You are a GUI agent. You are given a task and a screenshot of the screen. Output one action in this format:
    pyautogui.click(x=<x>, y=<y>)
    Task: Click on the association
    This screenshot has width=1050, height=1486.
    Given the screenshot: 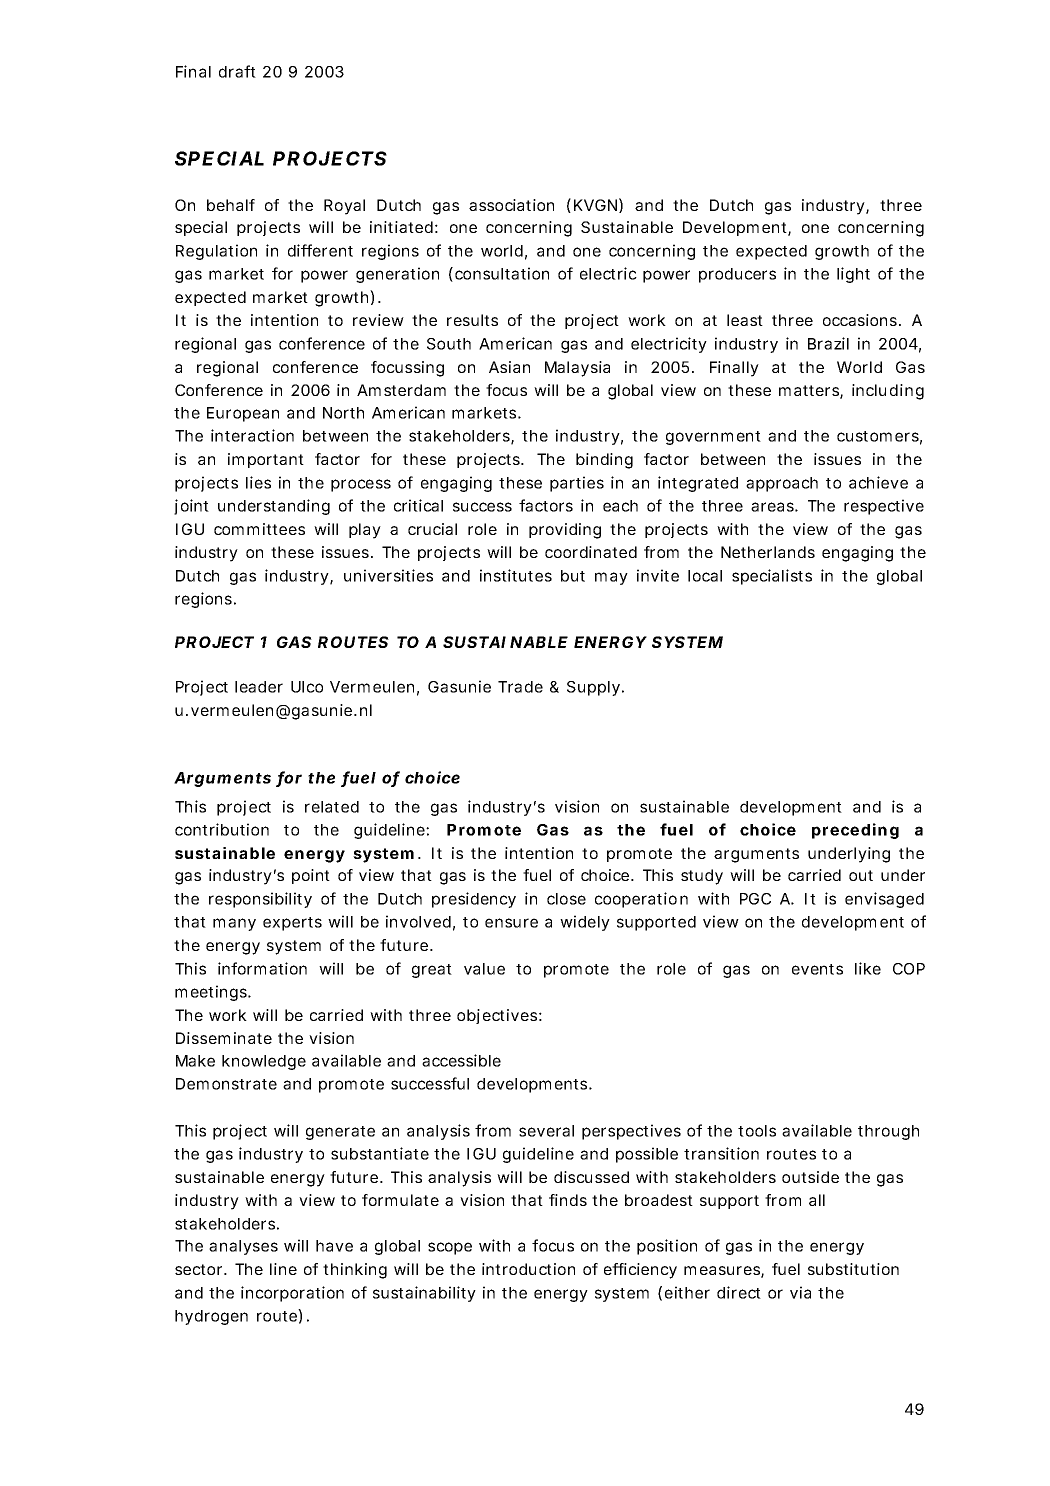 What is the action you would take?
    pyautogui.click(x=511, y=205)
